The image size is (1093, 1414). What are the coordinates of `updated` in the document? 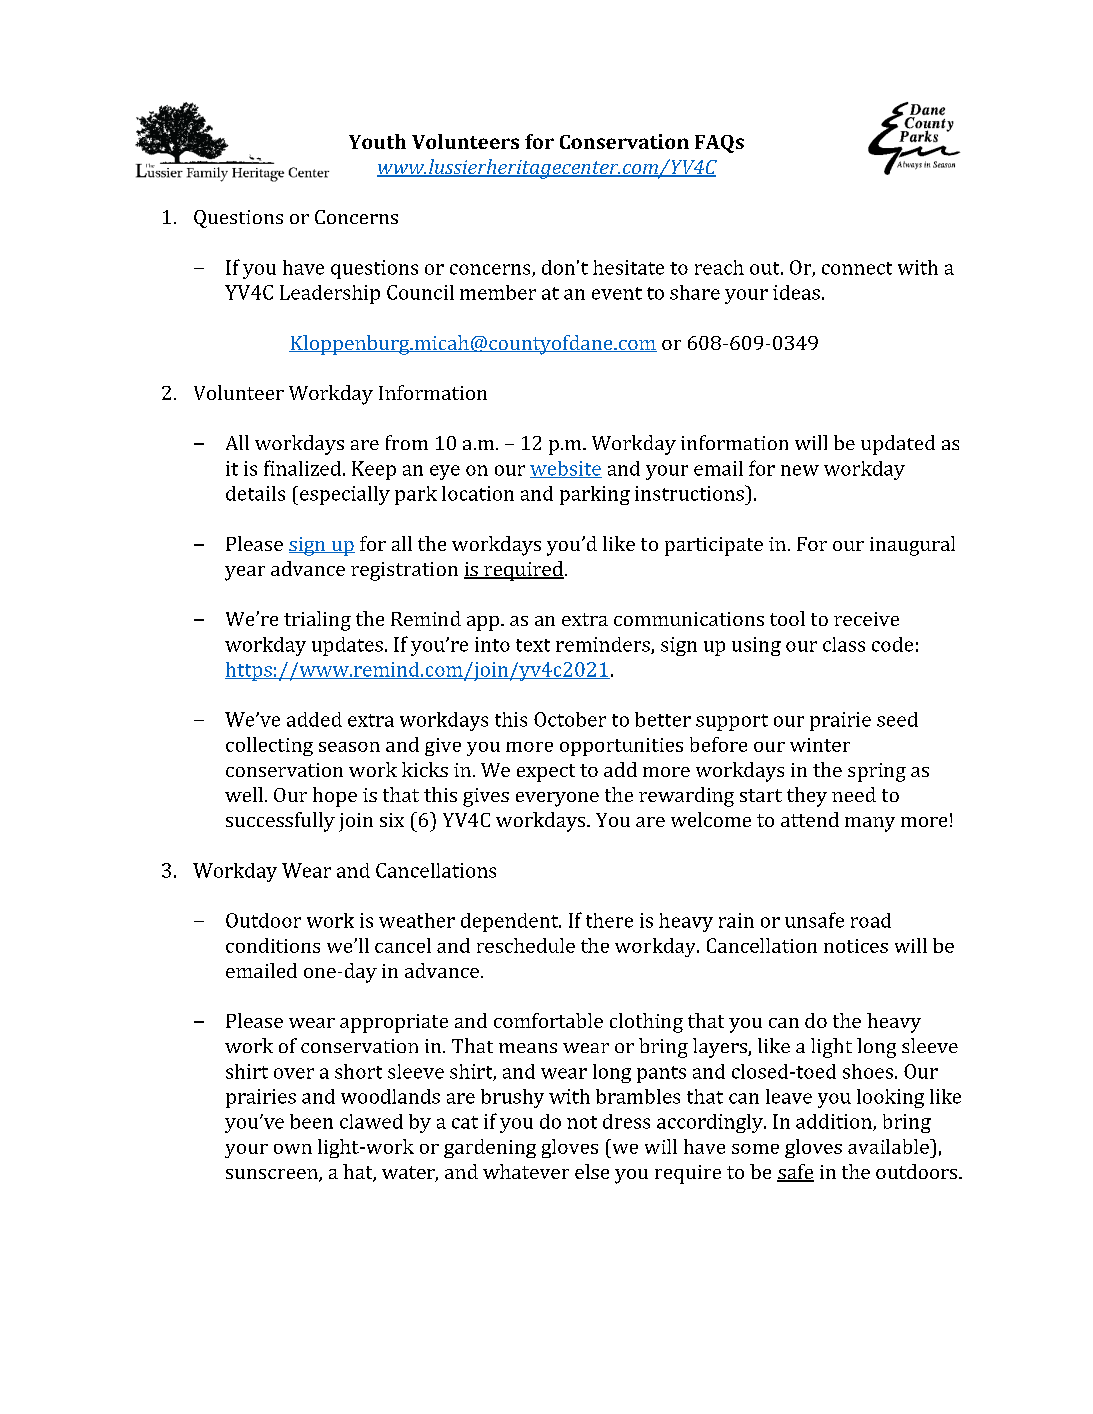 It's located at (898, 445).
